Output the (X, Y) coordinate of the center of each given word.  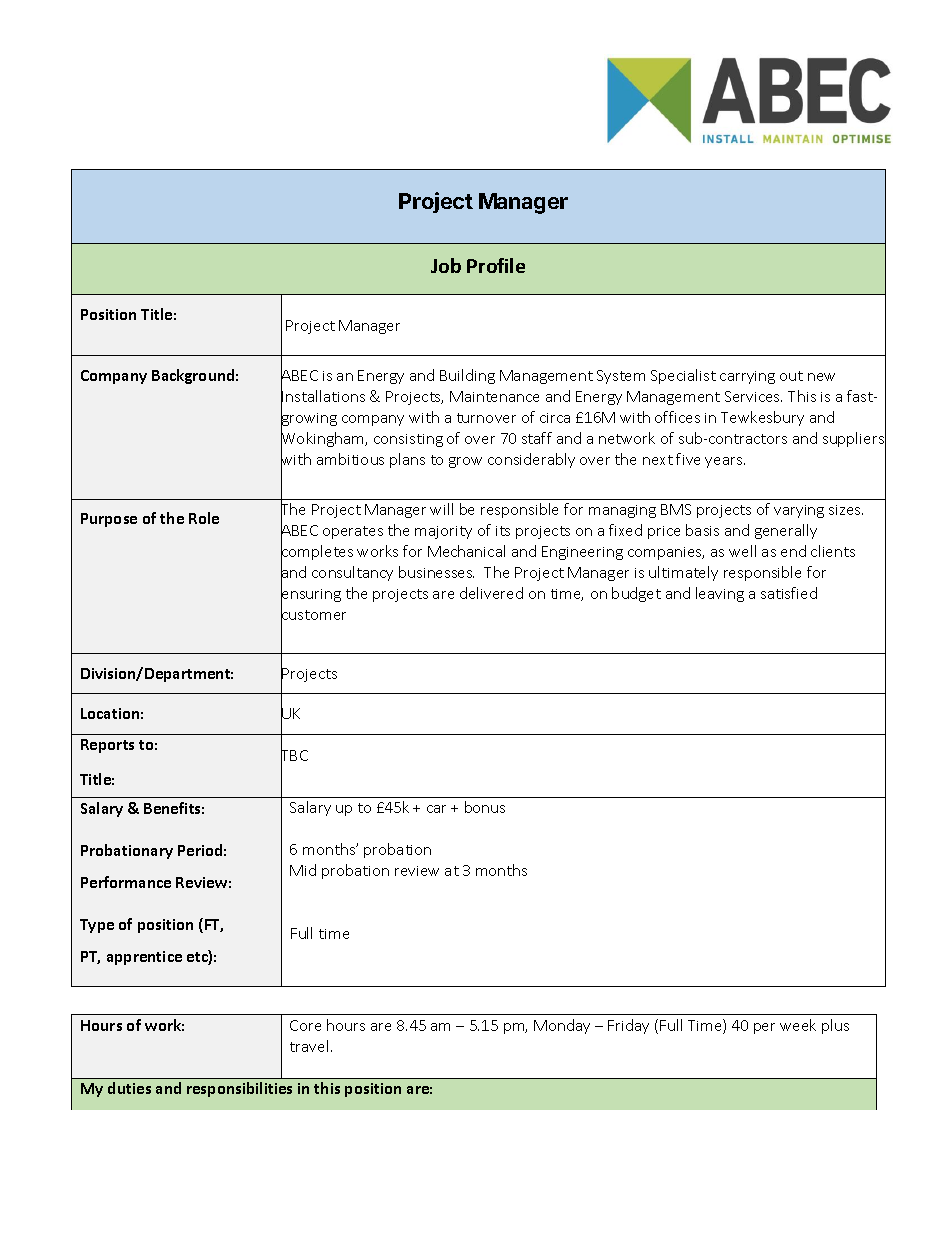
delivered (491, 593)
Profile (496, 265)
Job (446, 265)
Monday (562, 1026)
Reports (107, 746)
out (791, 376)
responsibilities (239, 1089)
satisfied (789, 593)
